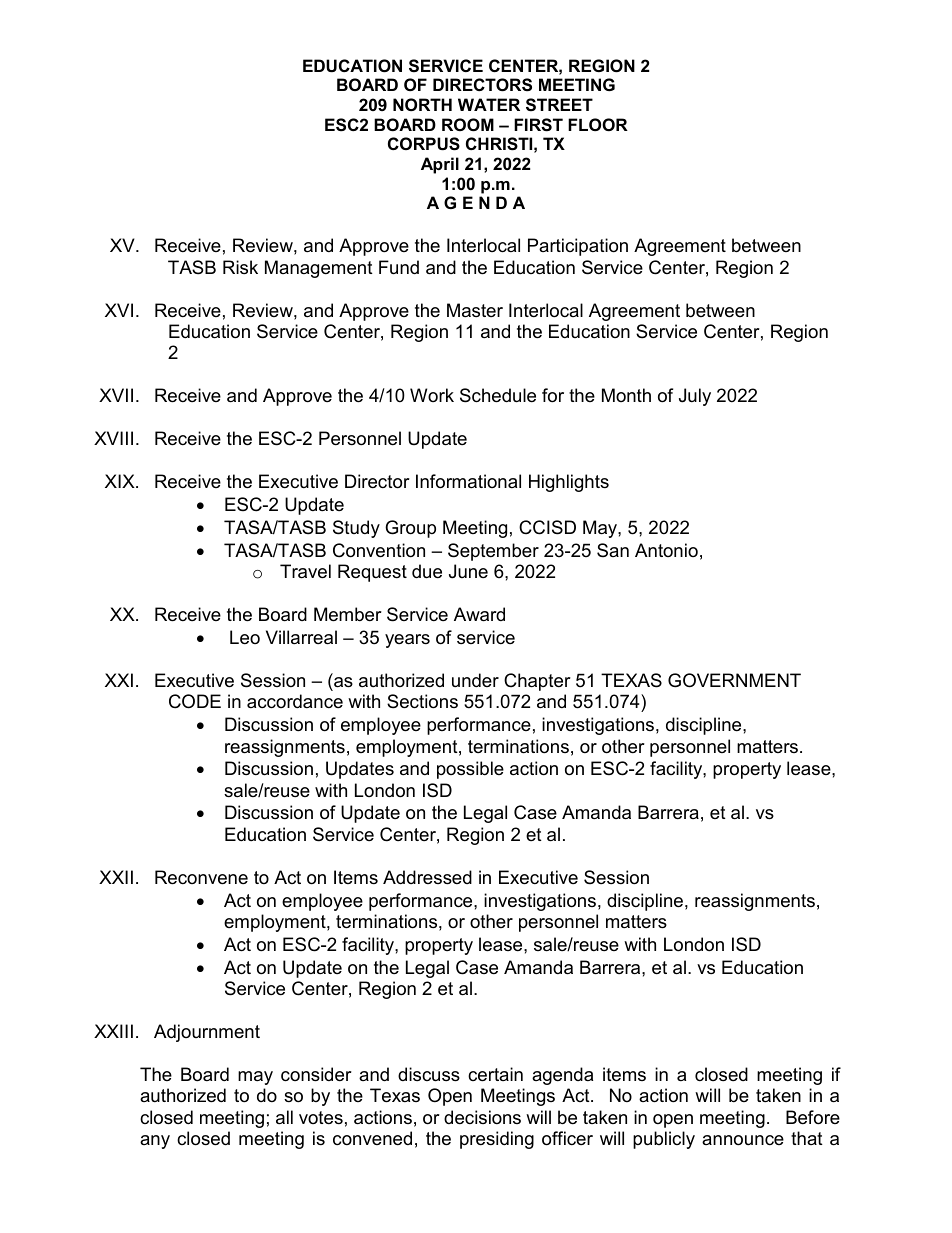 This page has height=1233, width=952. What do you see at coordinates (245, 637) in the page?
I see `Leo` at bounding box center [245, 637].
